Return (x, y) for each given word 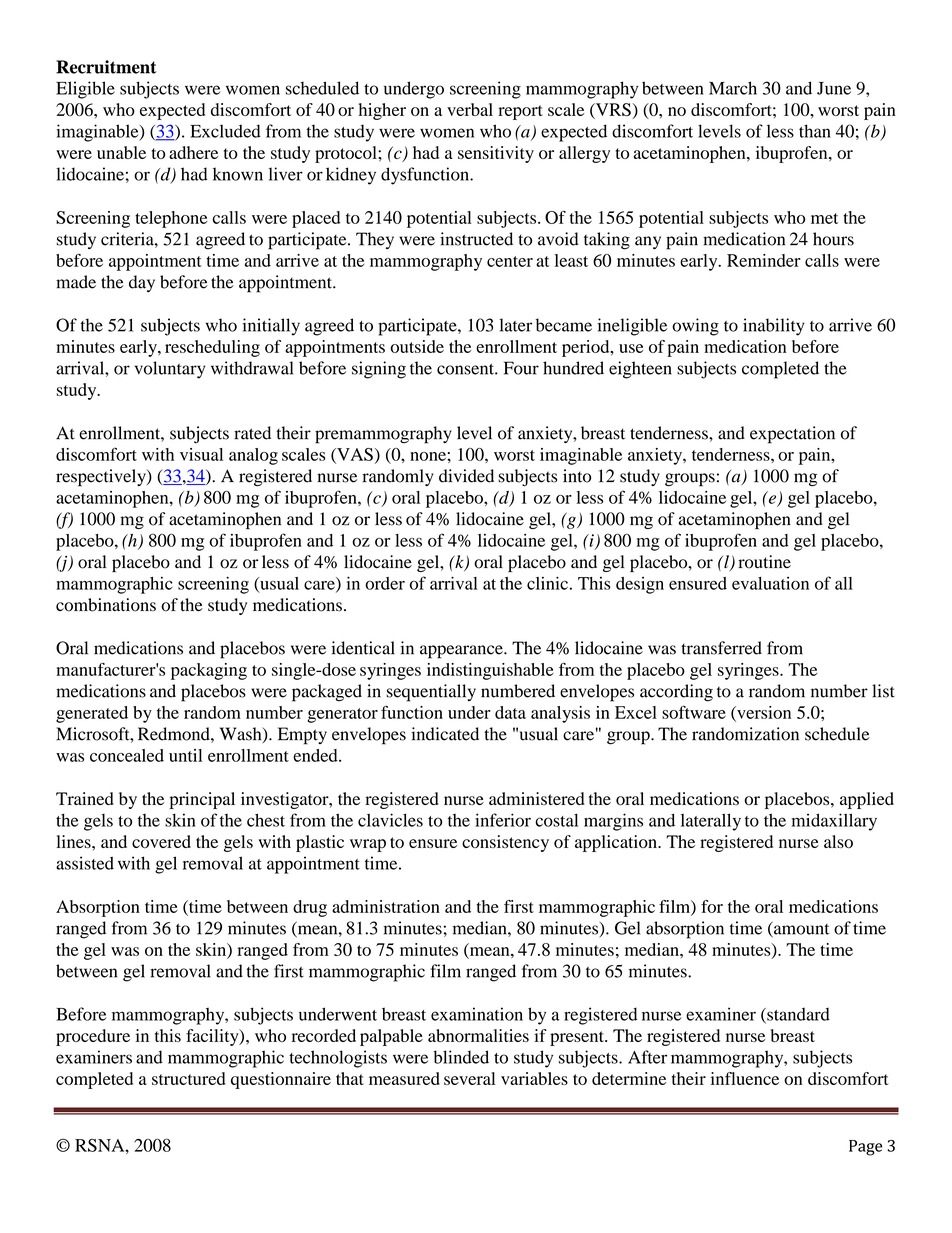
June (834, 88)
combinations (106, 605)
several (469, 1078)
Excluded (225, 131)
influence (745, 1078)
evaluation (770, 583)
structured (188, 1078)
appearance (462, 652)
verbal (470, 109)
